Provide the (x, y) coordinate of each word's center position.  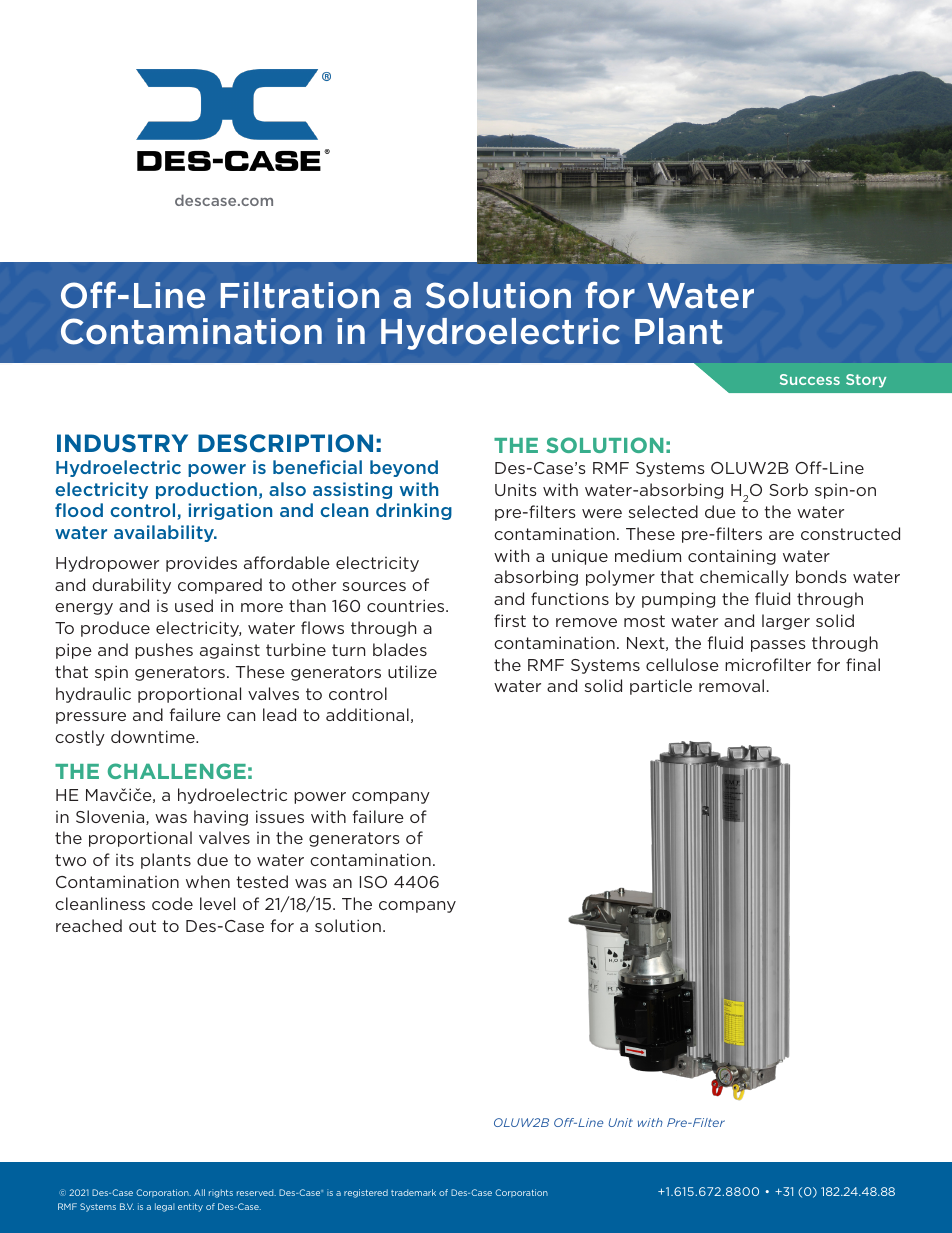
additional (367, 714)
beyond (404, 468)
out (142, 926)
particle (661, 687)
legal (165, 1207)
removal (731, 685)
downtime (154, 736)
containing (732, 557)
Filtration (300, 295)
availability (165, 533)
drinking (414, 511)
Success (810, 379)
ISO (373, 882)
